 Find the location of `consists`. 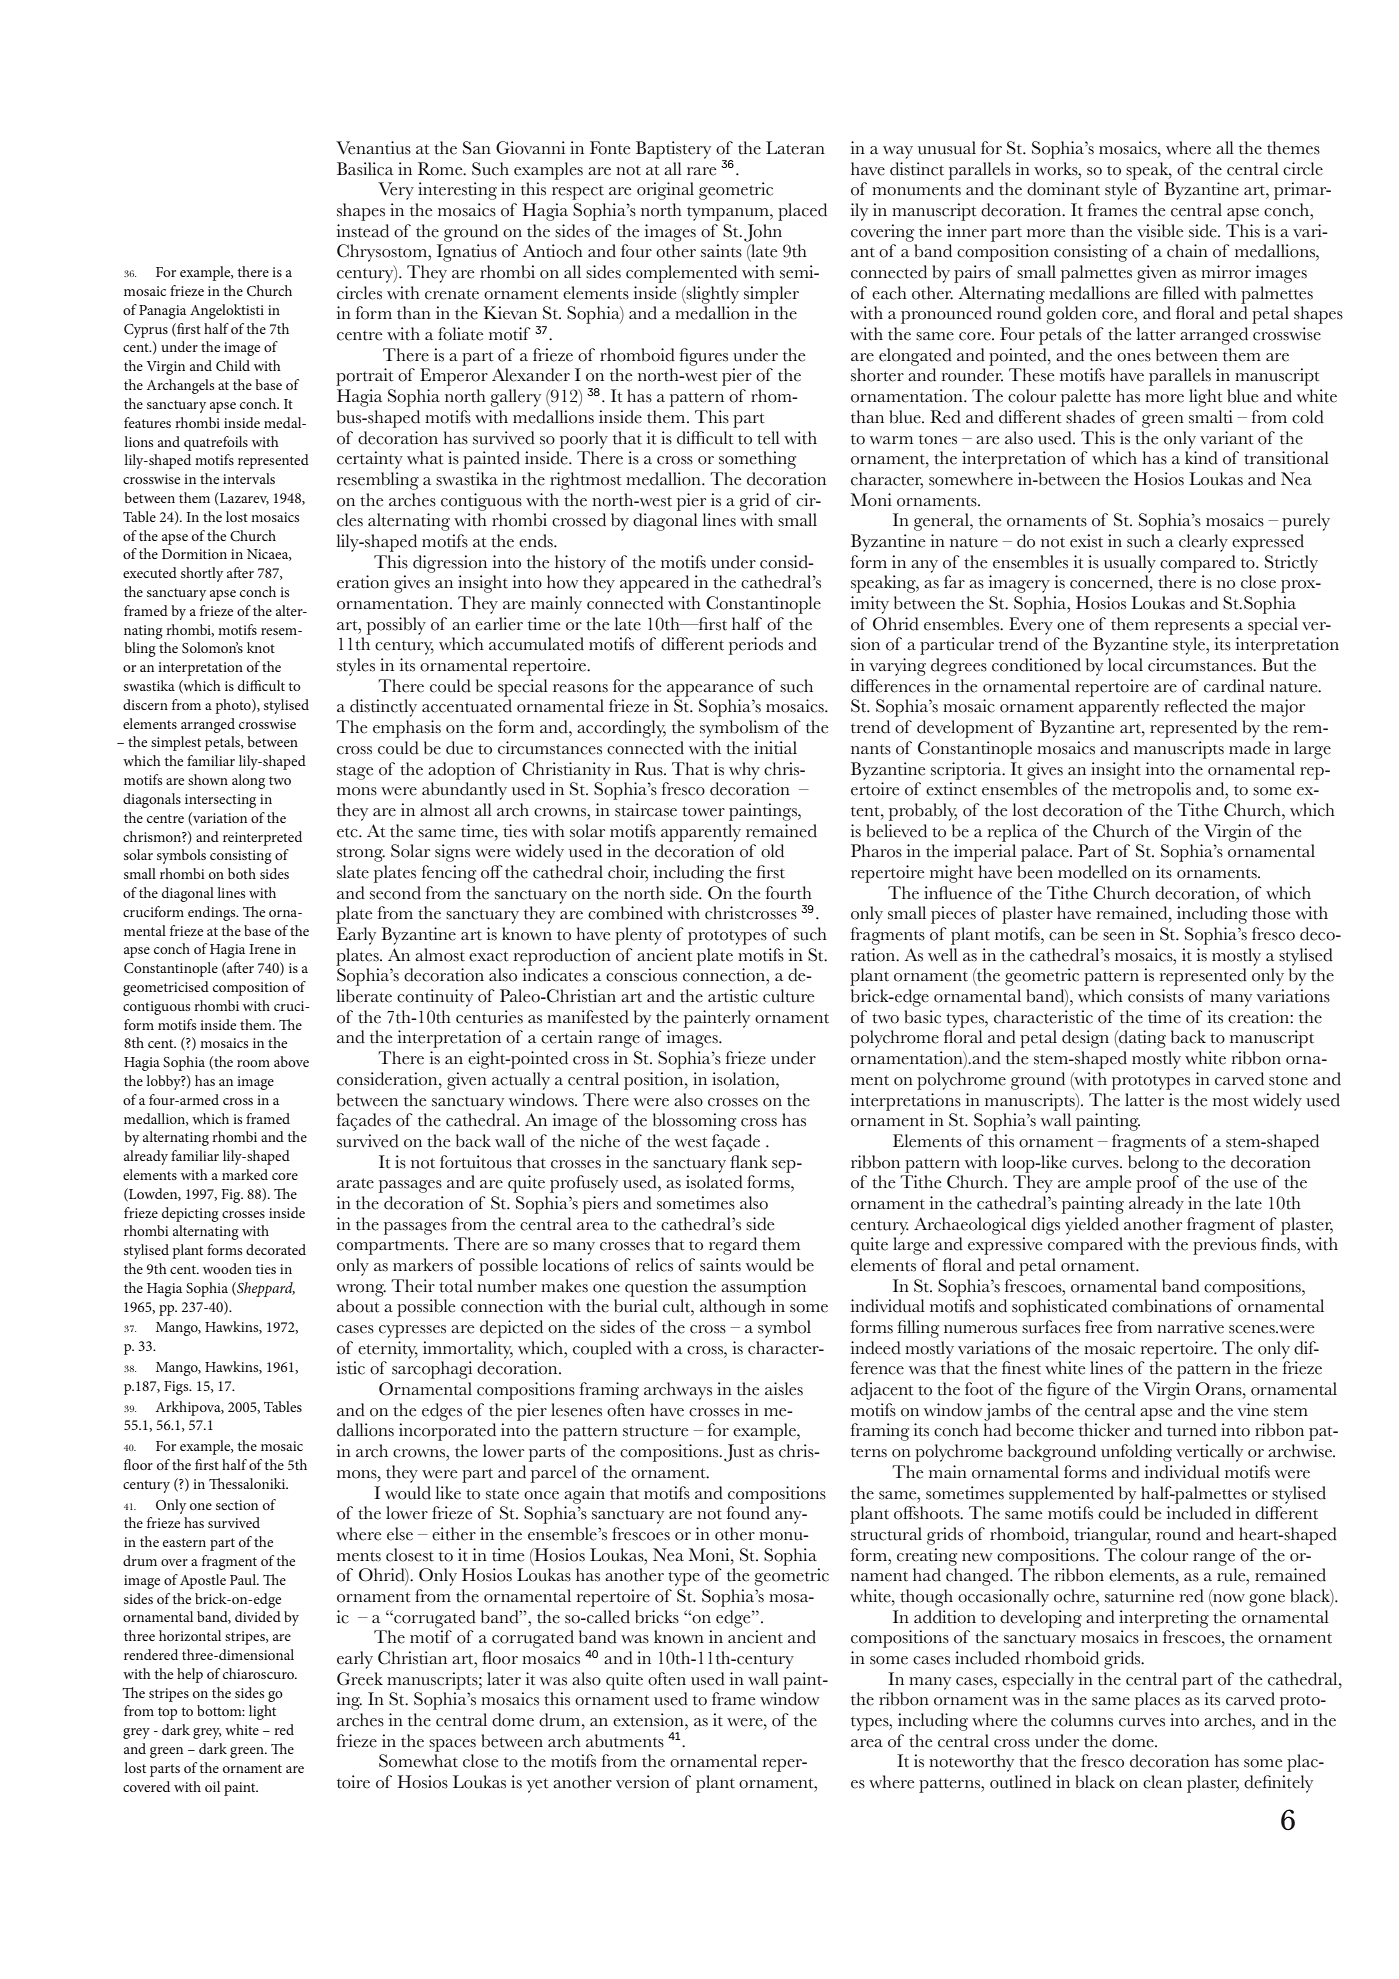

consists is located at coordinates (1156, 996).
